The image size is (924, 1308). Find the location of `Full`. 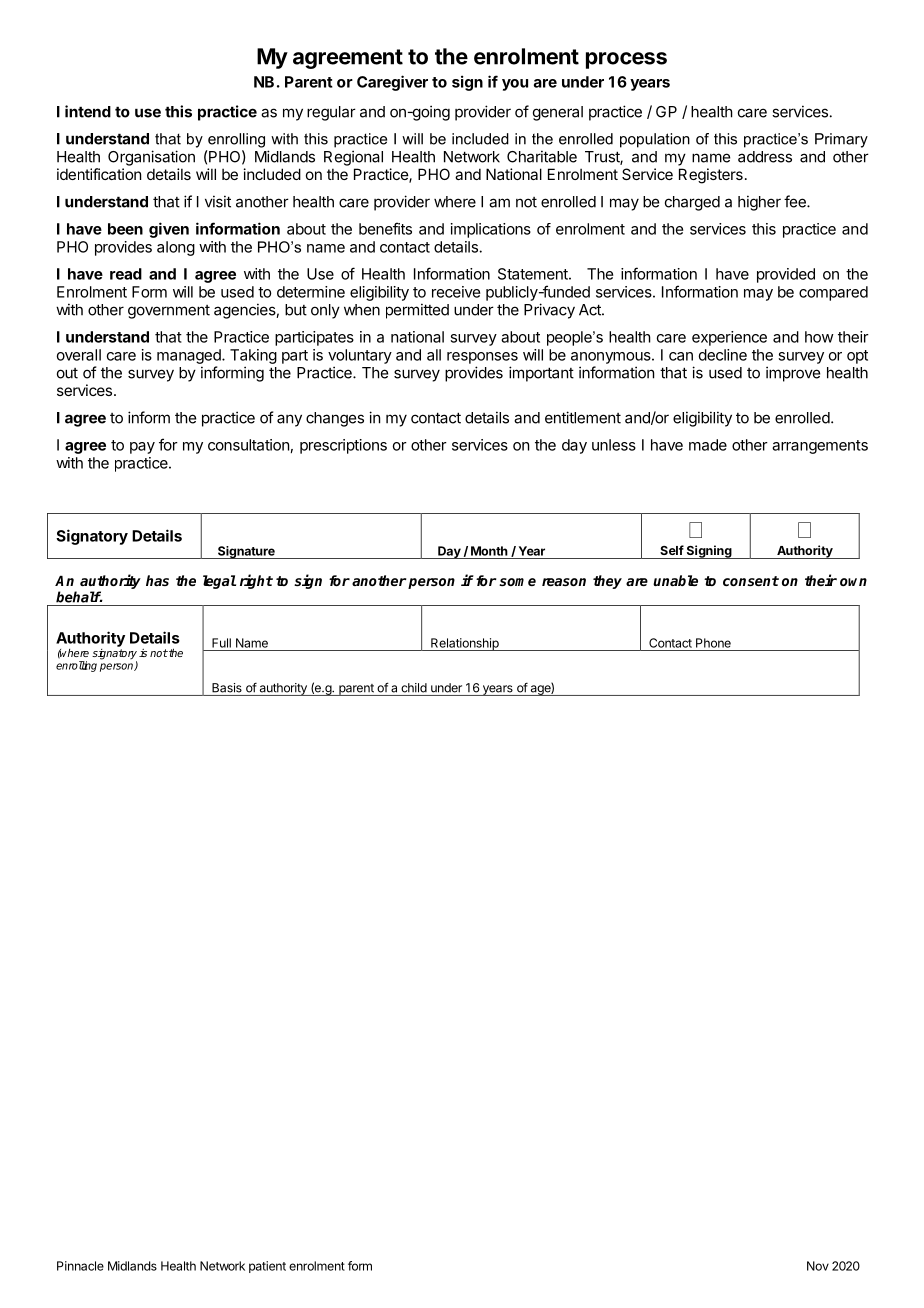

Full is located at coordinates (221, 643).
